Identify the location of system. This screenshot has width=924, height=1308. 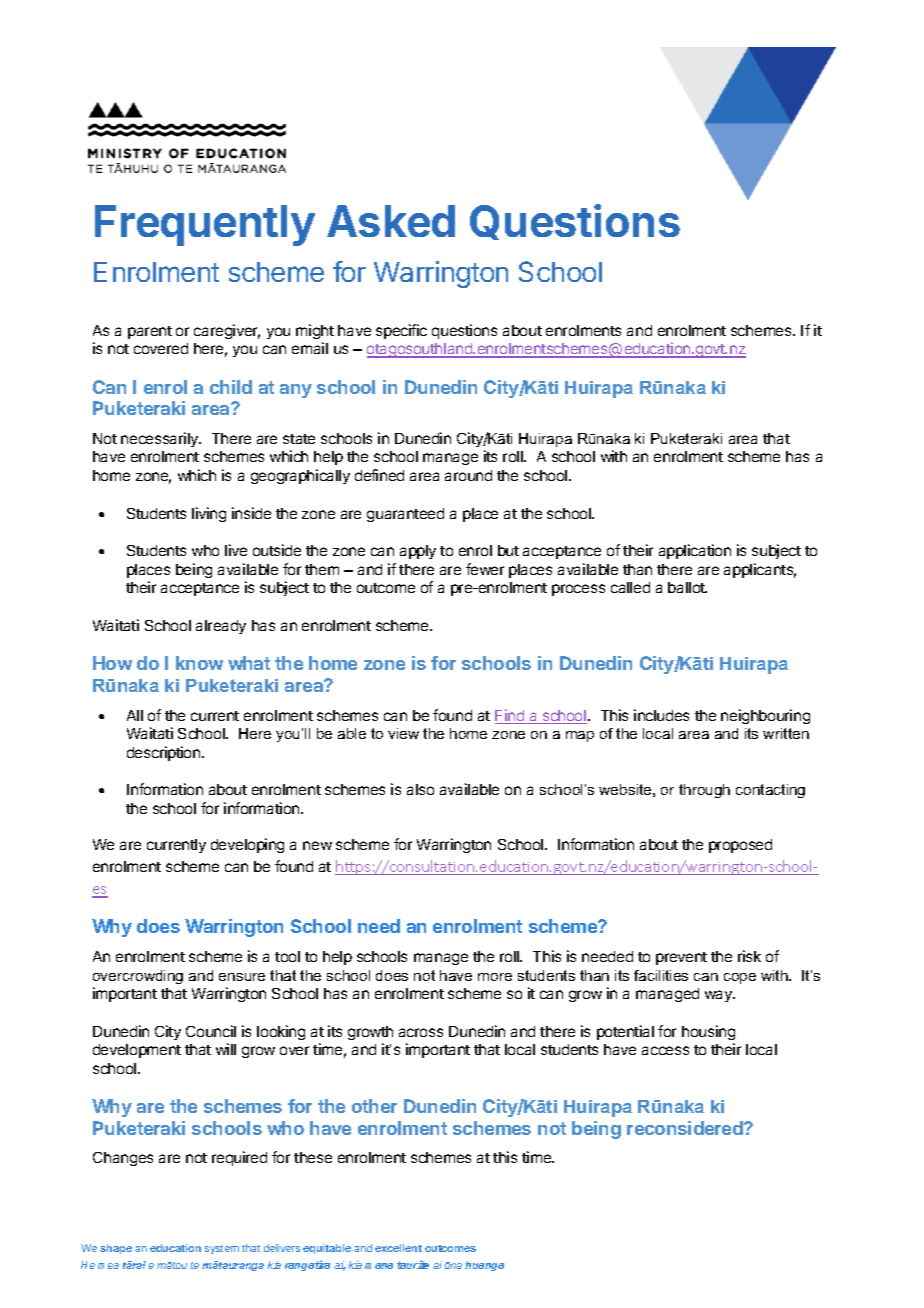
(222, 1249).
